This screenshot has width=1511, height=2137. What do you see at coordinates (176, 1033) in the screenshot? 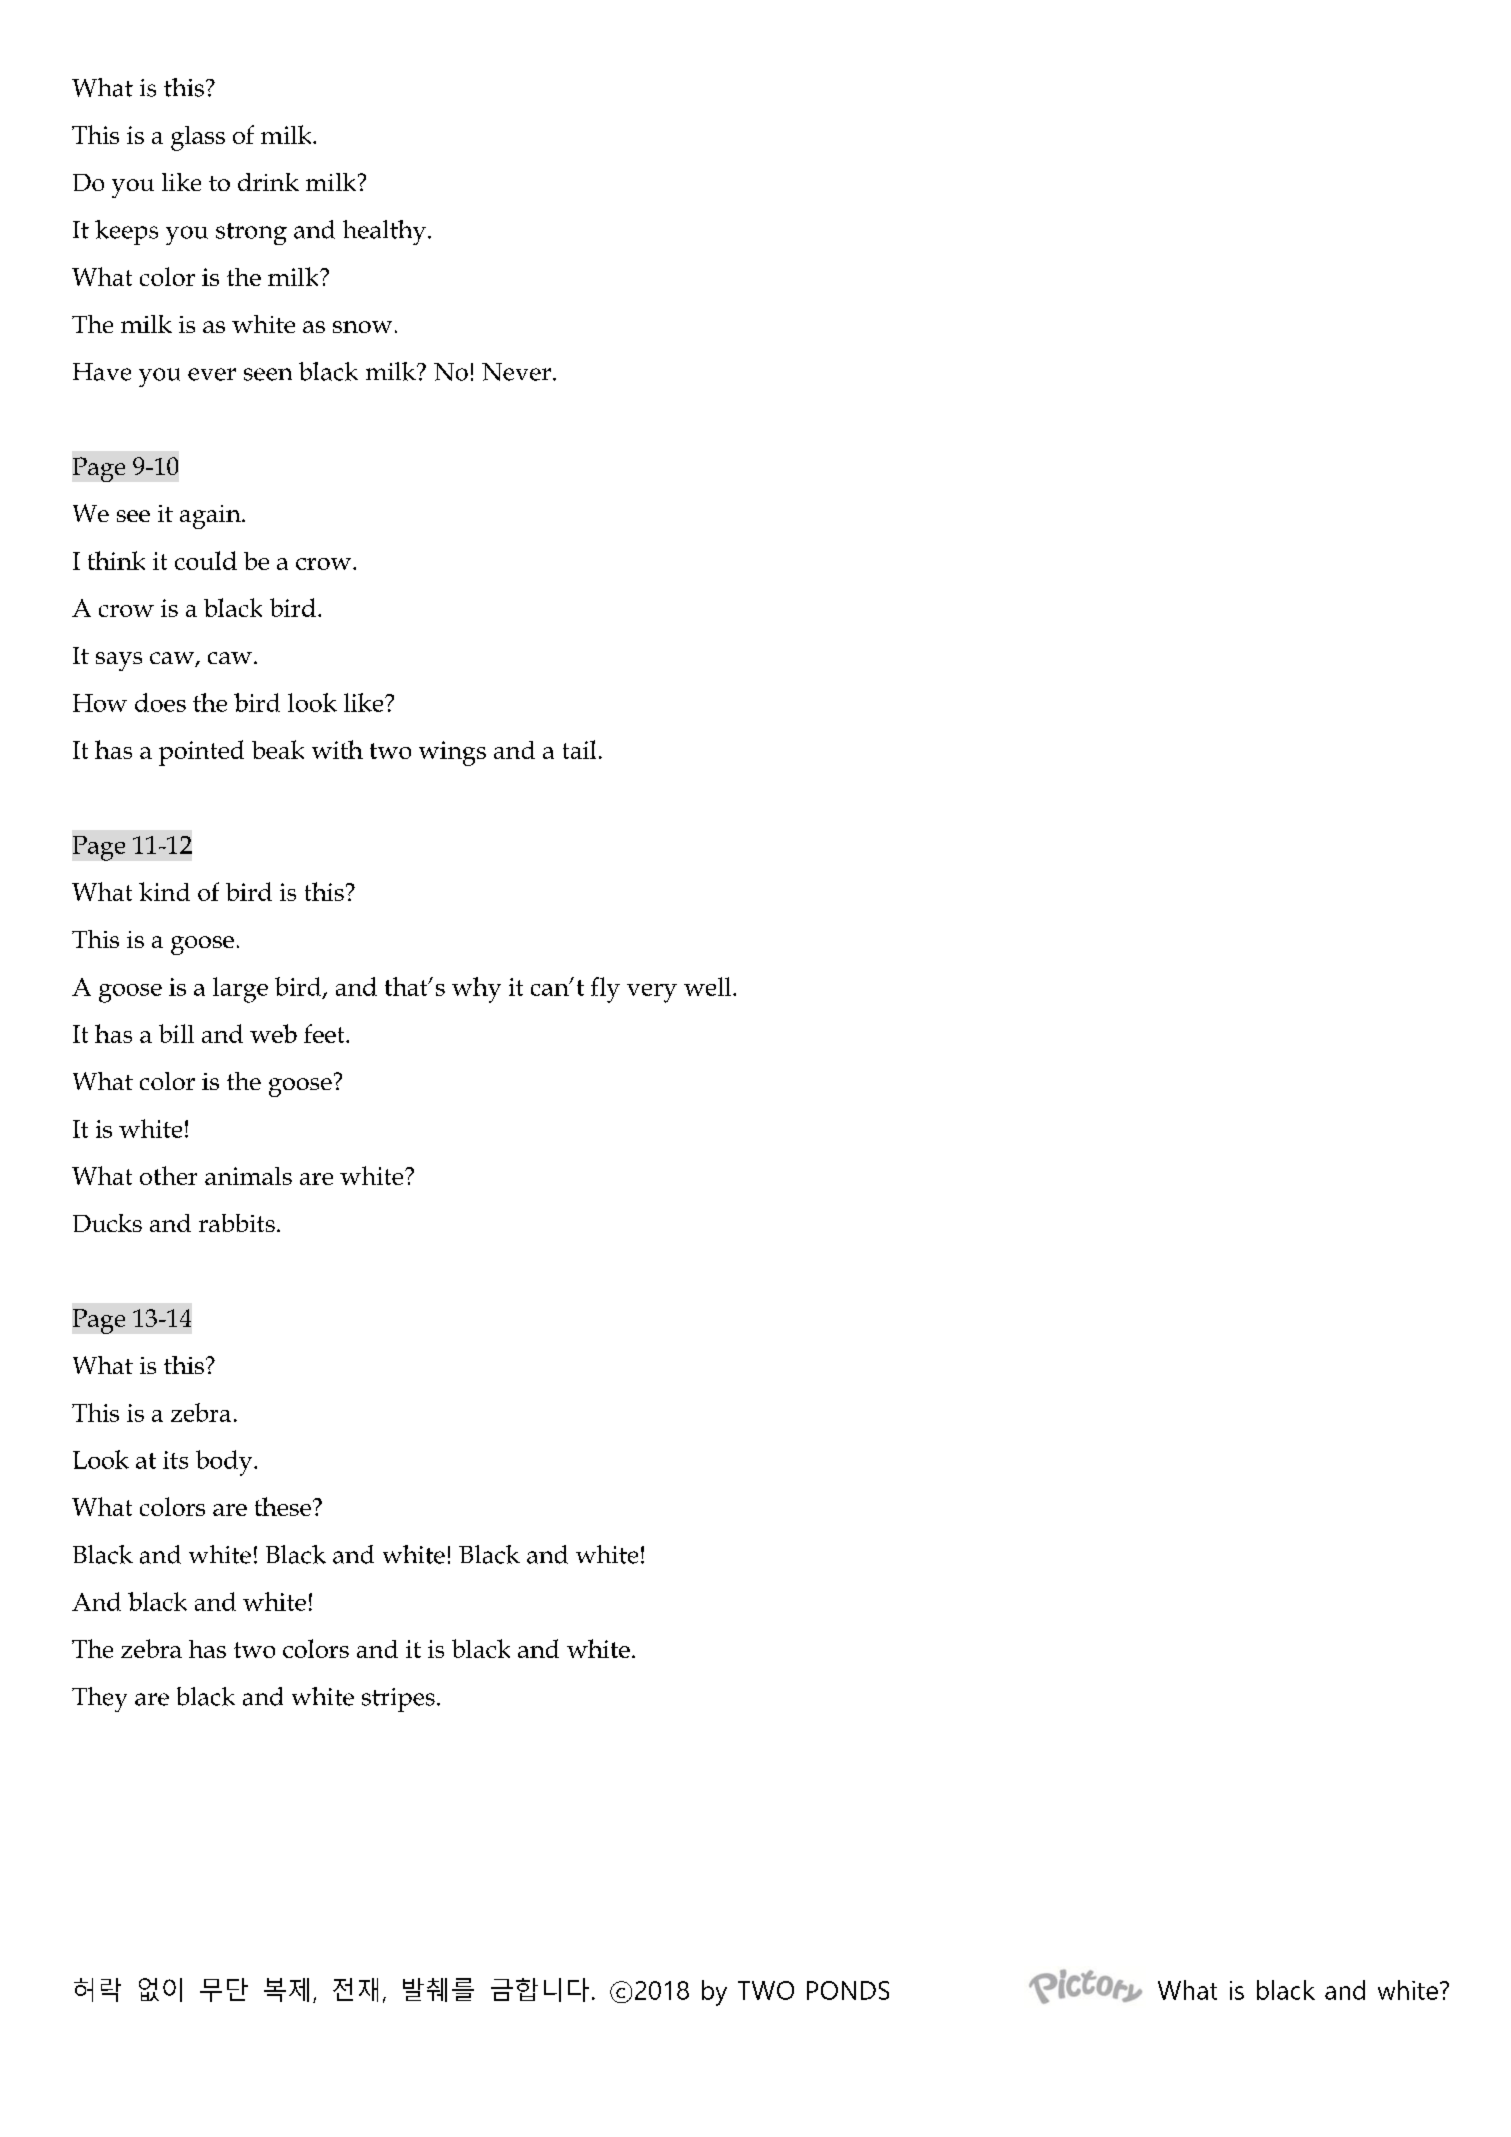
I see `bill` at bounding box center [176, 1033].
